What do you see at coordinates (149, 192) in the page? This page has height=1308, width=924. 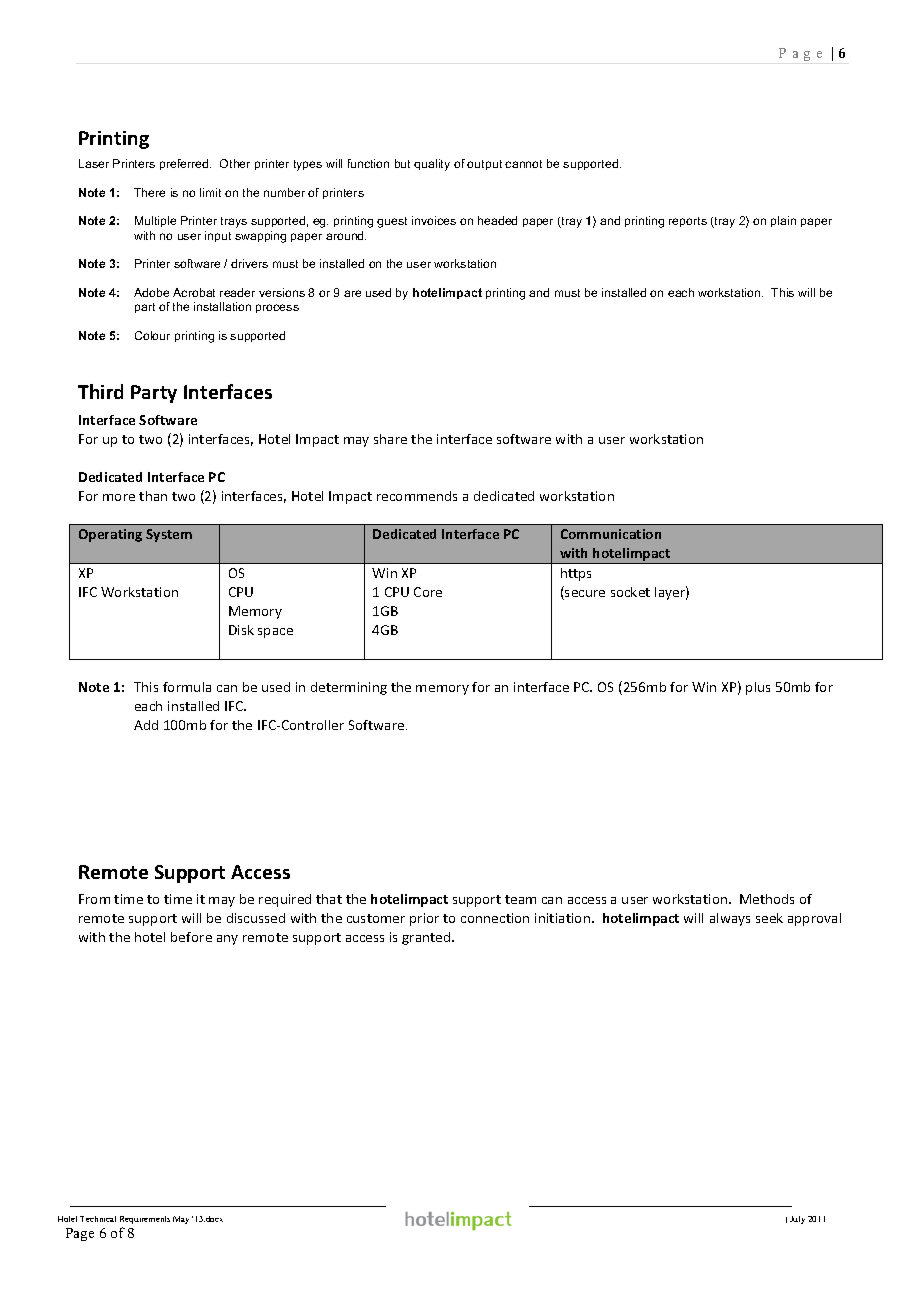 I see `There` at bounding box center [149, 192].
